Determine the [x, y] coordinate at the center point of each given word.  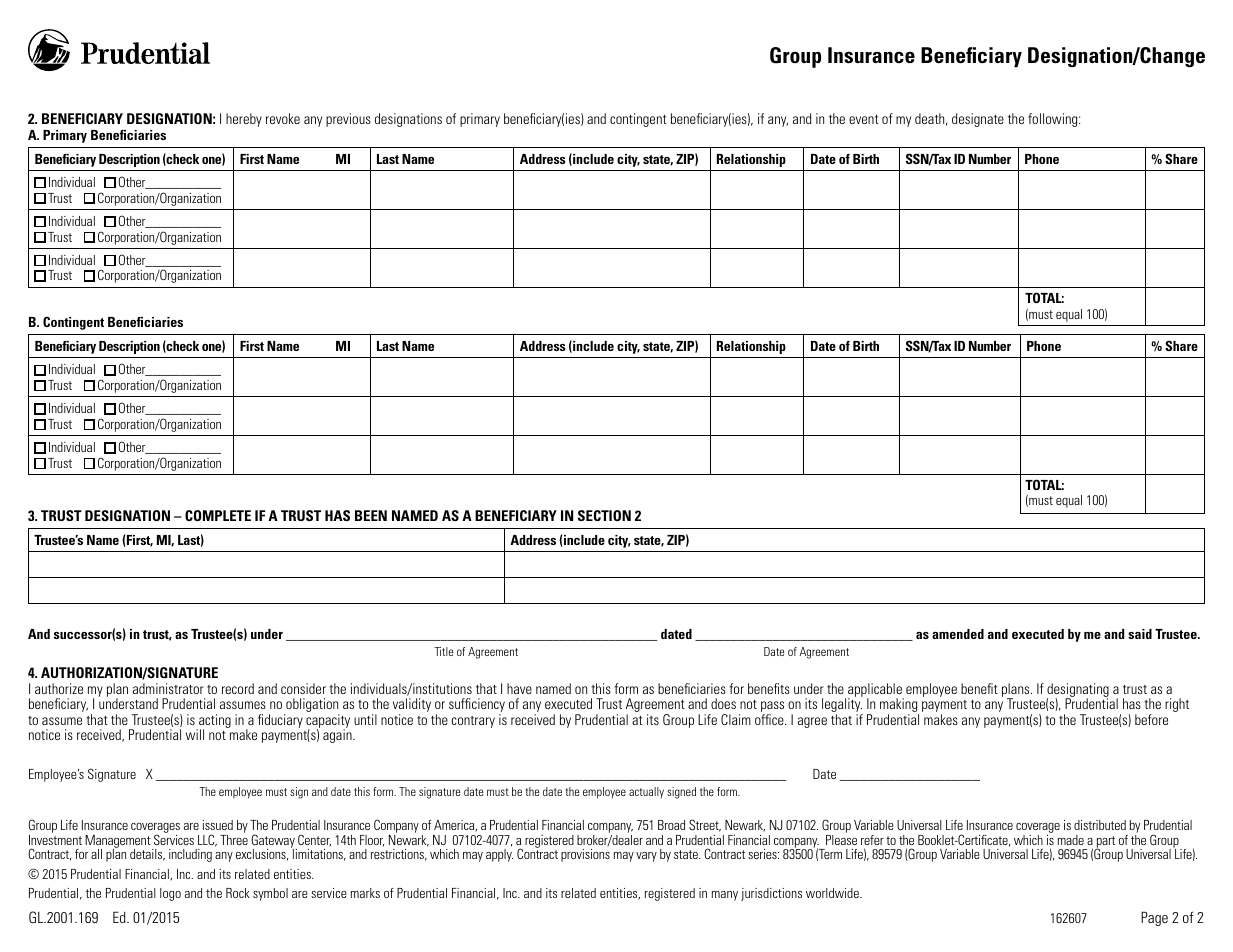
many [725, 896]
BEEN [371, 515]
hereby [244, 120]
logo [170, 894]
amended [958, 634]
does [723, 703]
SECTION [604, 515]
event [864, 119]
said [1140, 634]
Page [1154, 918]
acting [214, 722]
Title [443, 651]
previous [348, 120]
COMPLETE [218, 515]
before [1151, 719]
